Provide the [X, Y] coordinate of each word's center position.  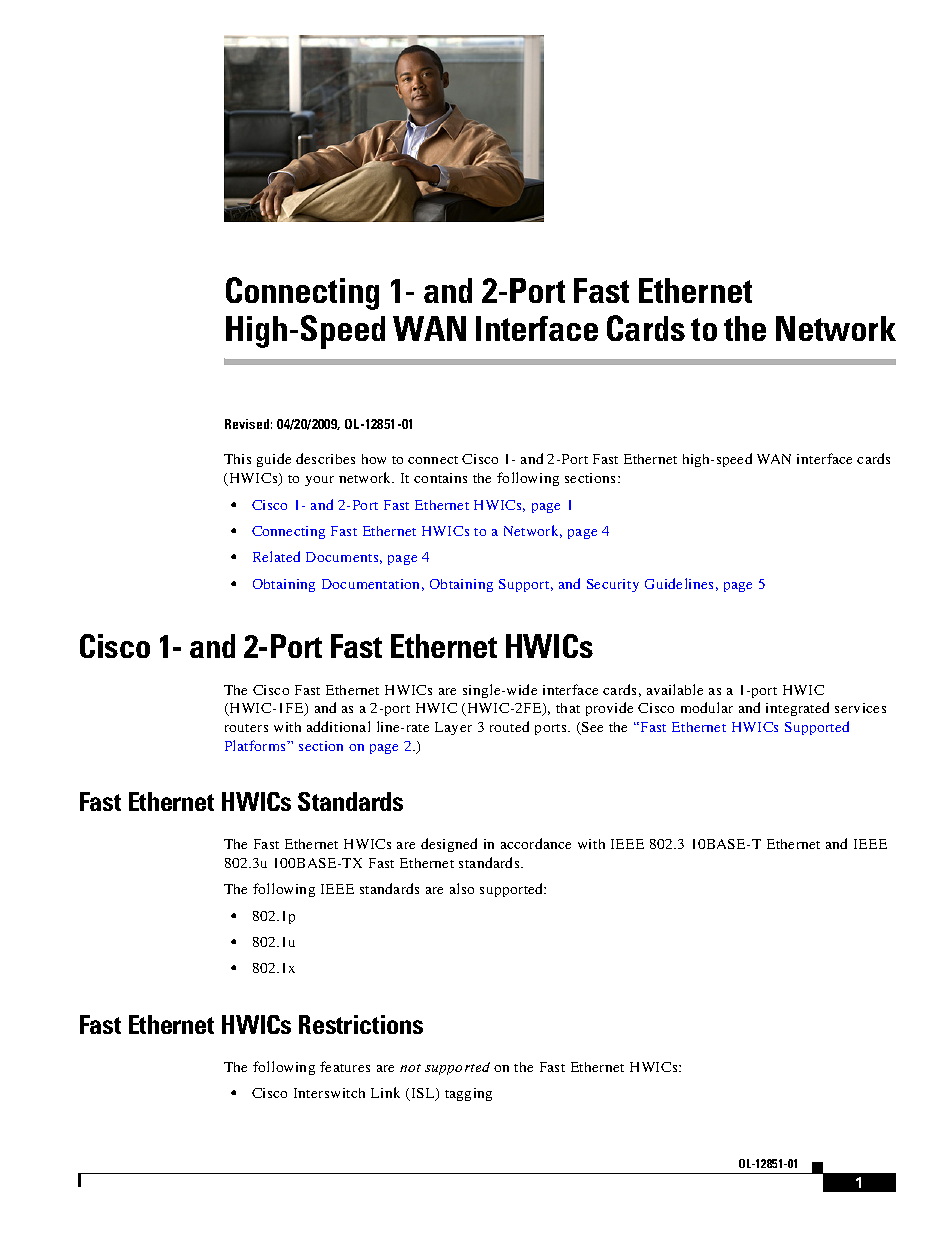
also [462, 888]
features [345, 1066]
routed [509, 726]
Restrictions [361, 1024]
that [568, 708]
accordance [536, 843]
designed [449, 845]
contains [440, 478]
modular [707, 707]
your [319, 481]
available [675, 689]
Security [613, 585]
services [860, 708]
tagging [468, 1094]
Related [276, 556]
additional [338, 726]
